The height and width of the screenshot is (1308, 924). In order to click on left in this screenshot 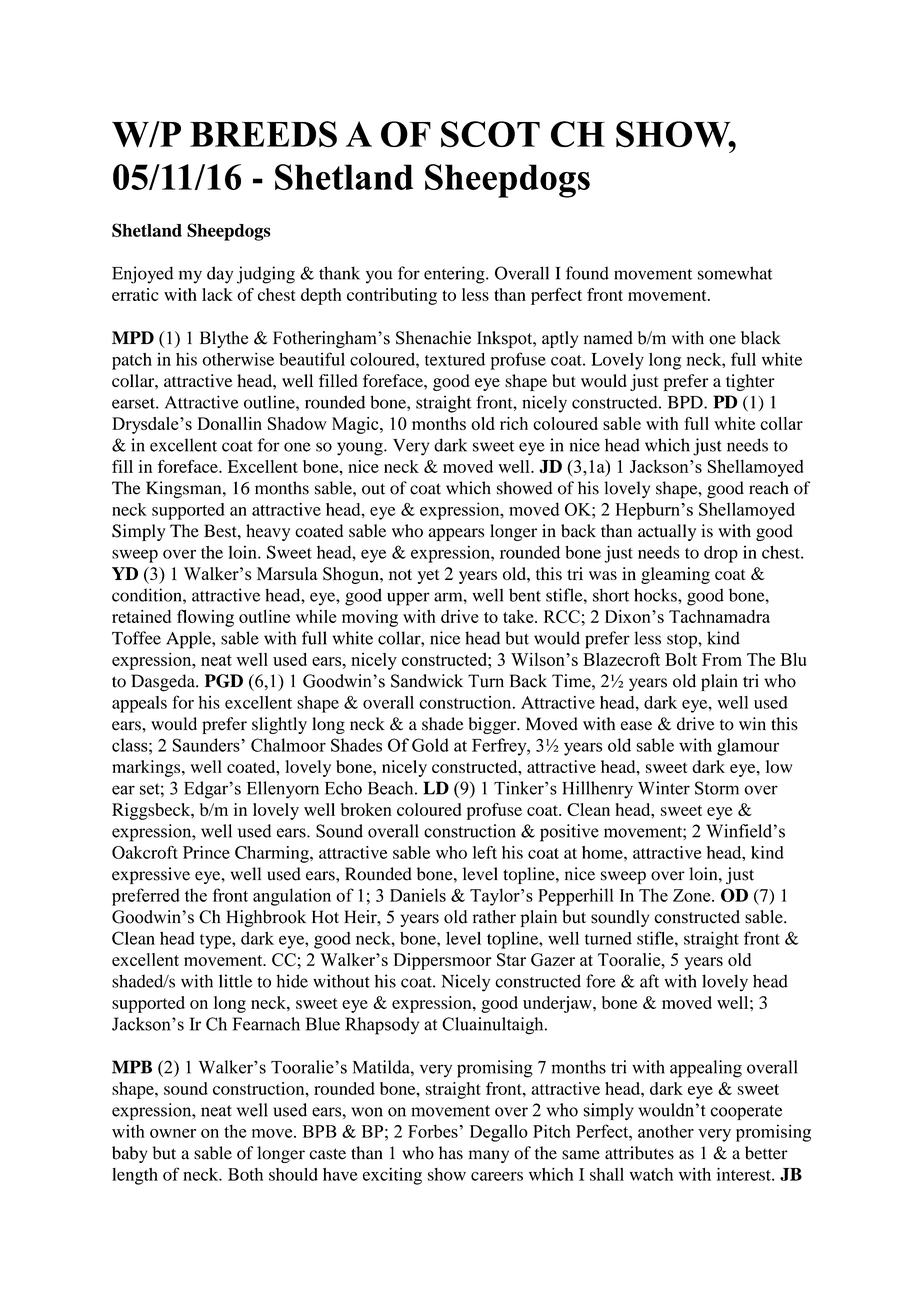, I will do `click(485, 852)`.
